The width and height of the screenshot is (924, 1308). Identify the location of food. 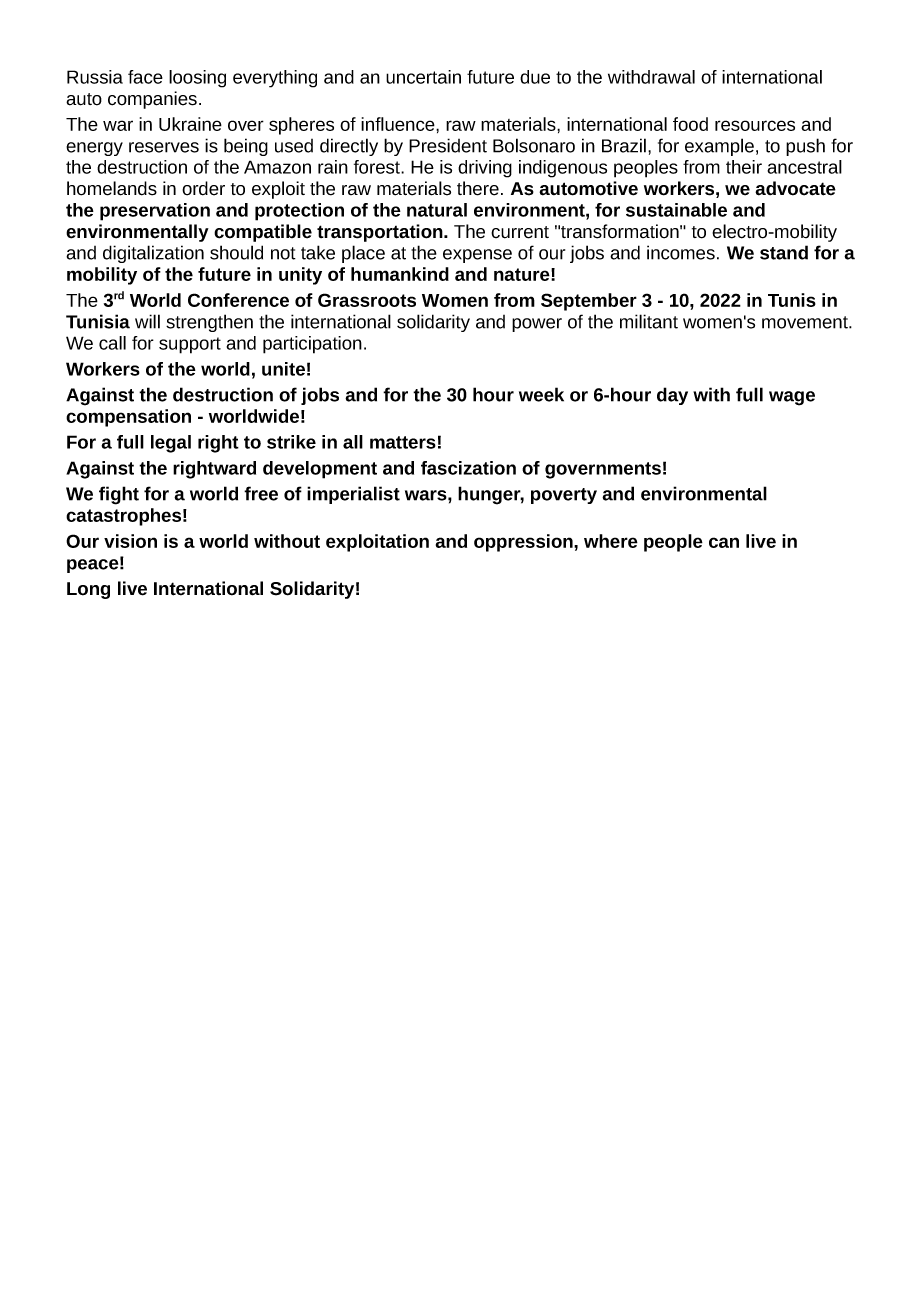
(690, 124).
